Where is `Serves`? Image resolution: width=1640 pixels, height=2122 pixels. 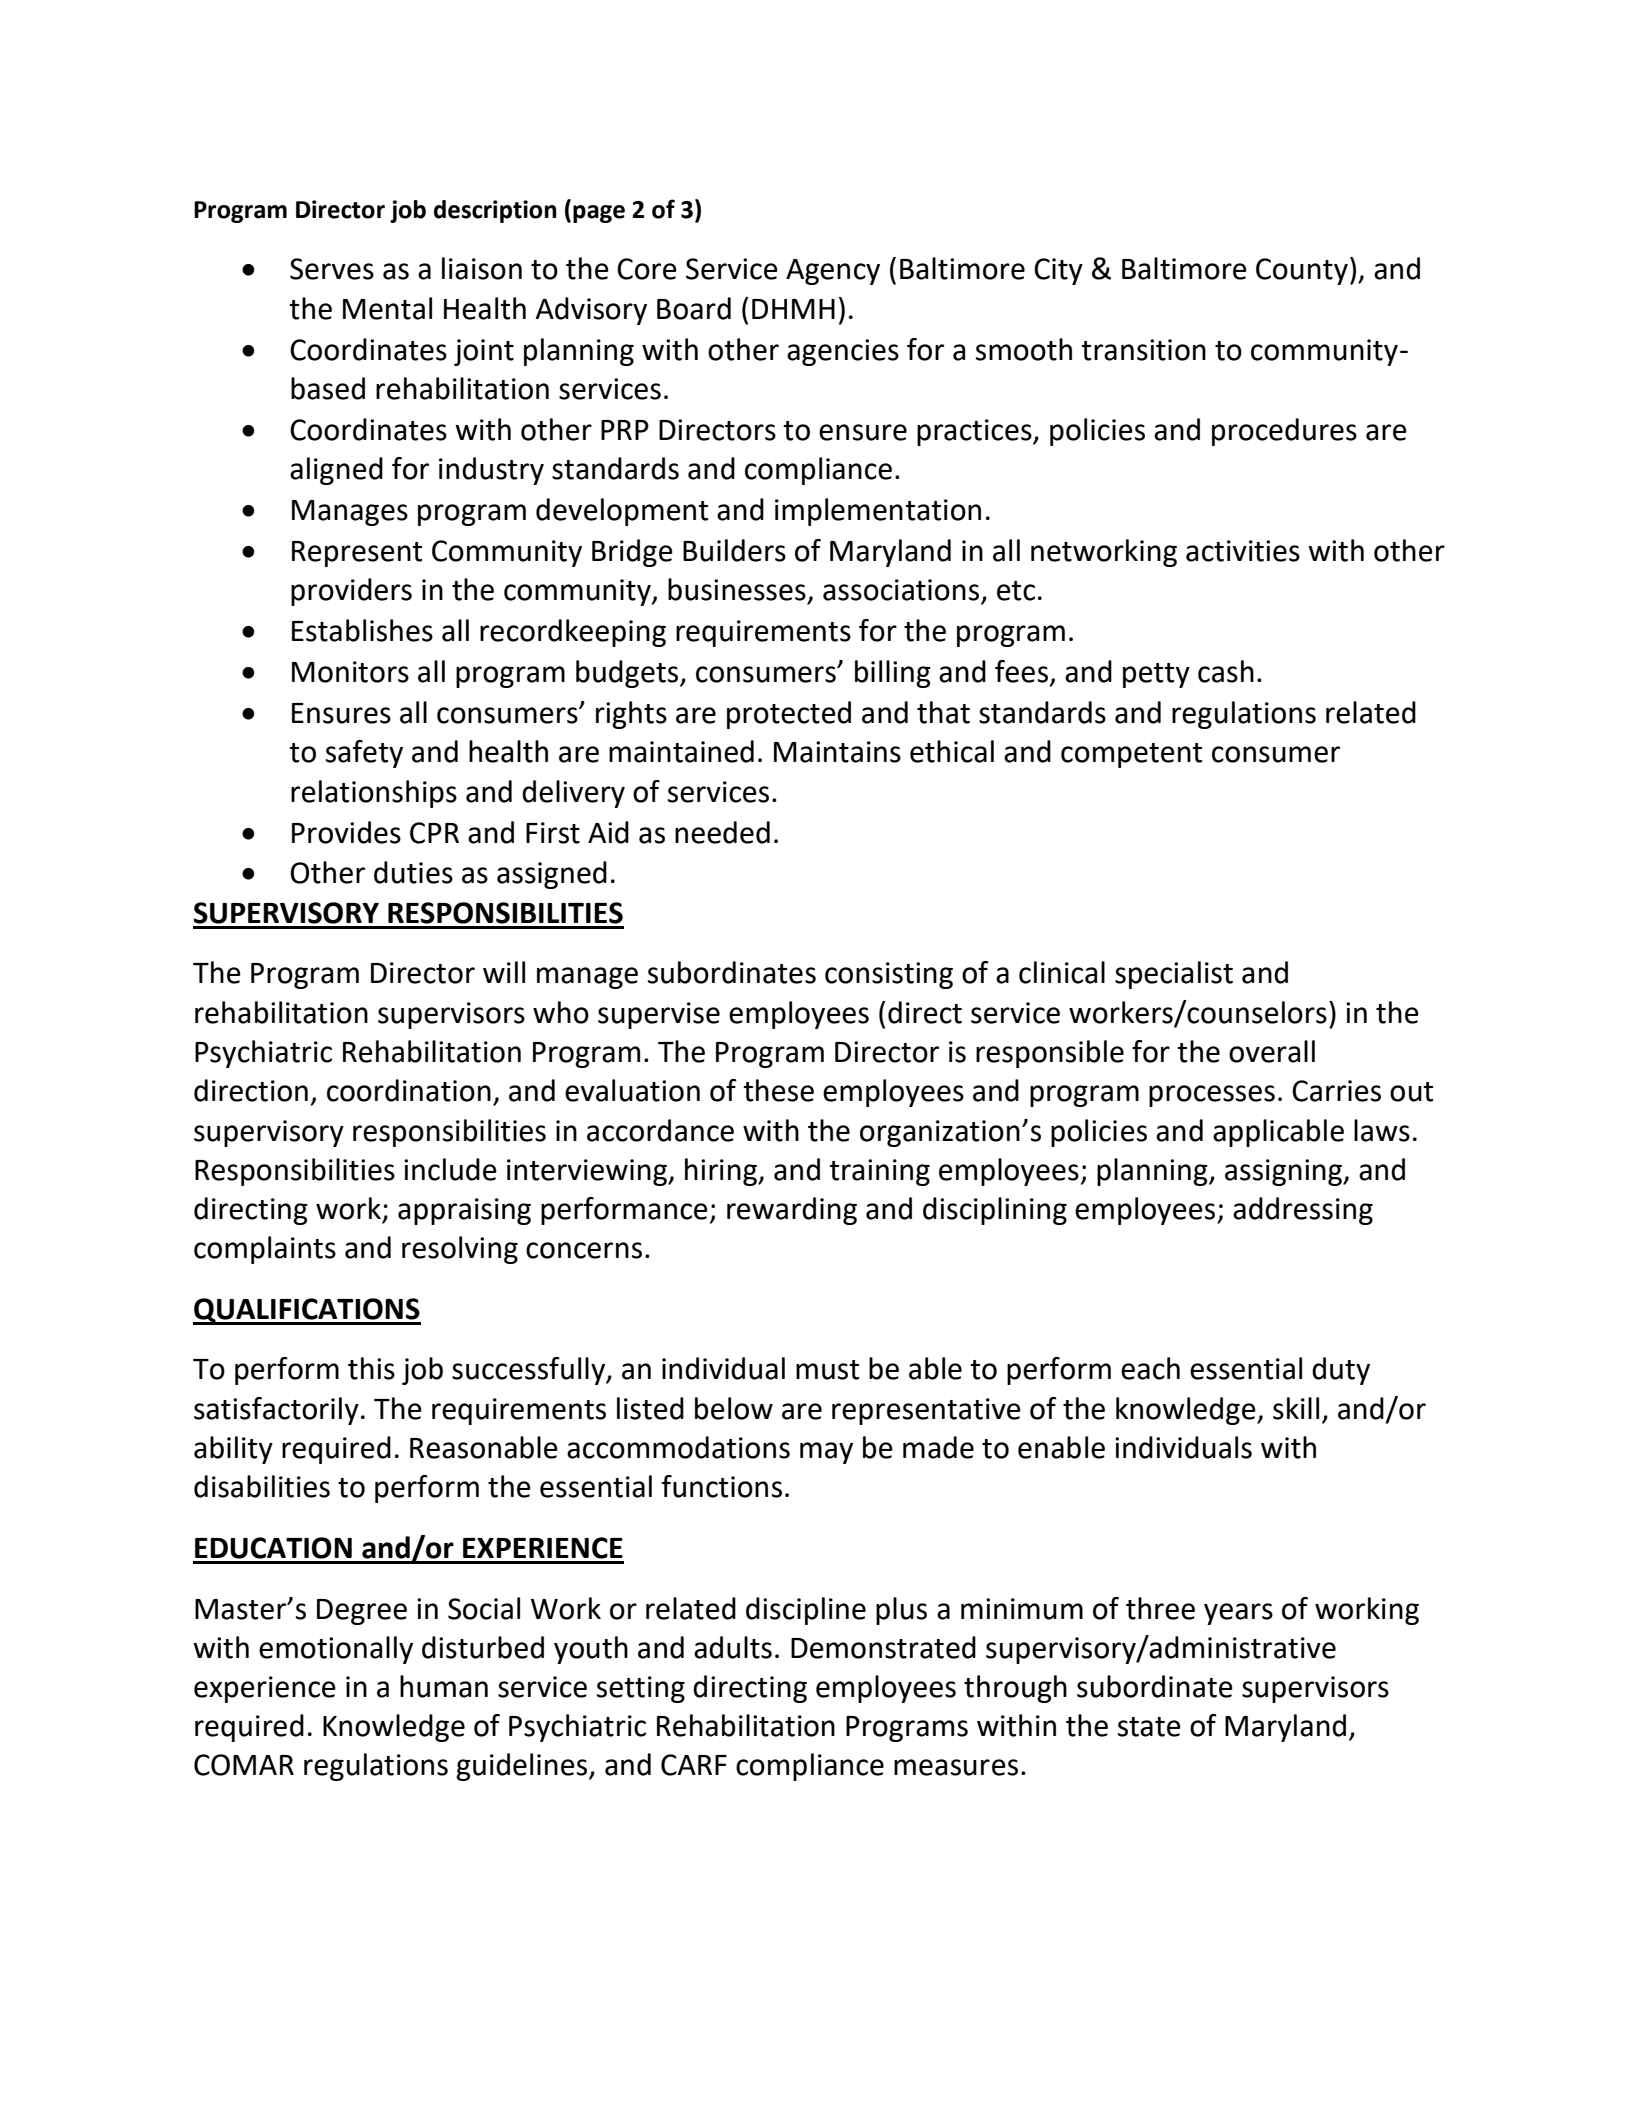
Serves is located at coordinates (332, 269).
